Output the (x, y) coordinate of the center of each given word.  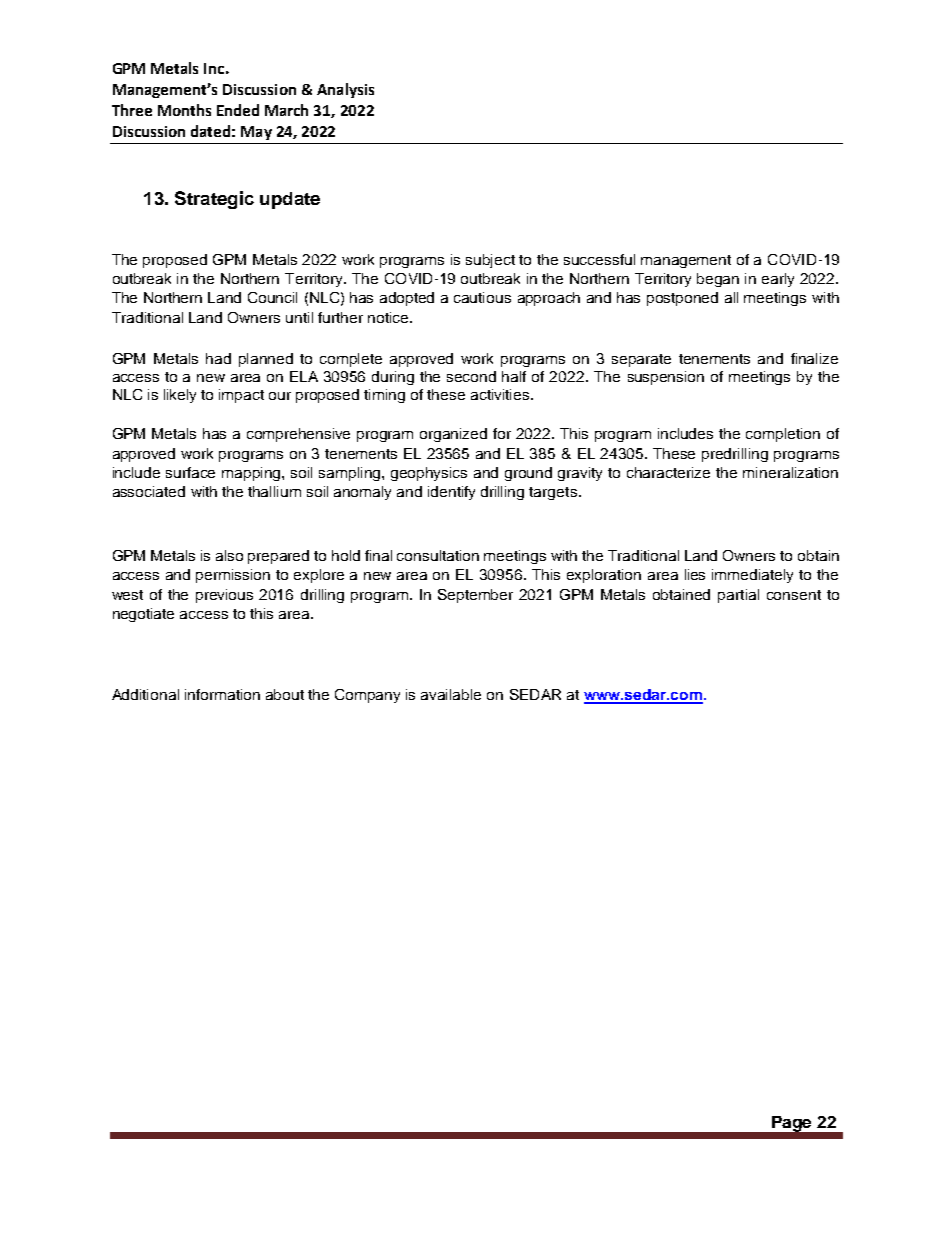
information (222, 694)
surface (190, 472)
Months (184, 110)
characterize (668, 472)
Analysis (345, 90)
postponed (682, 299)
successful (599, 259)
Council (272, 297)
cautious (482, 297)
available (451, 694)
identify (451, 493)
